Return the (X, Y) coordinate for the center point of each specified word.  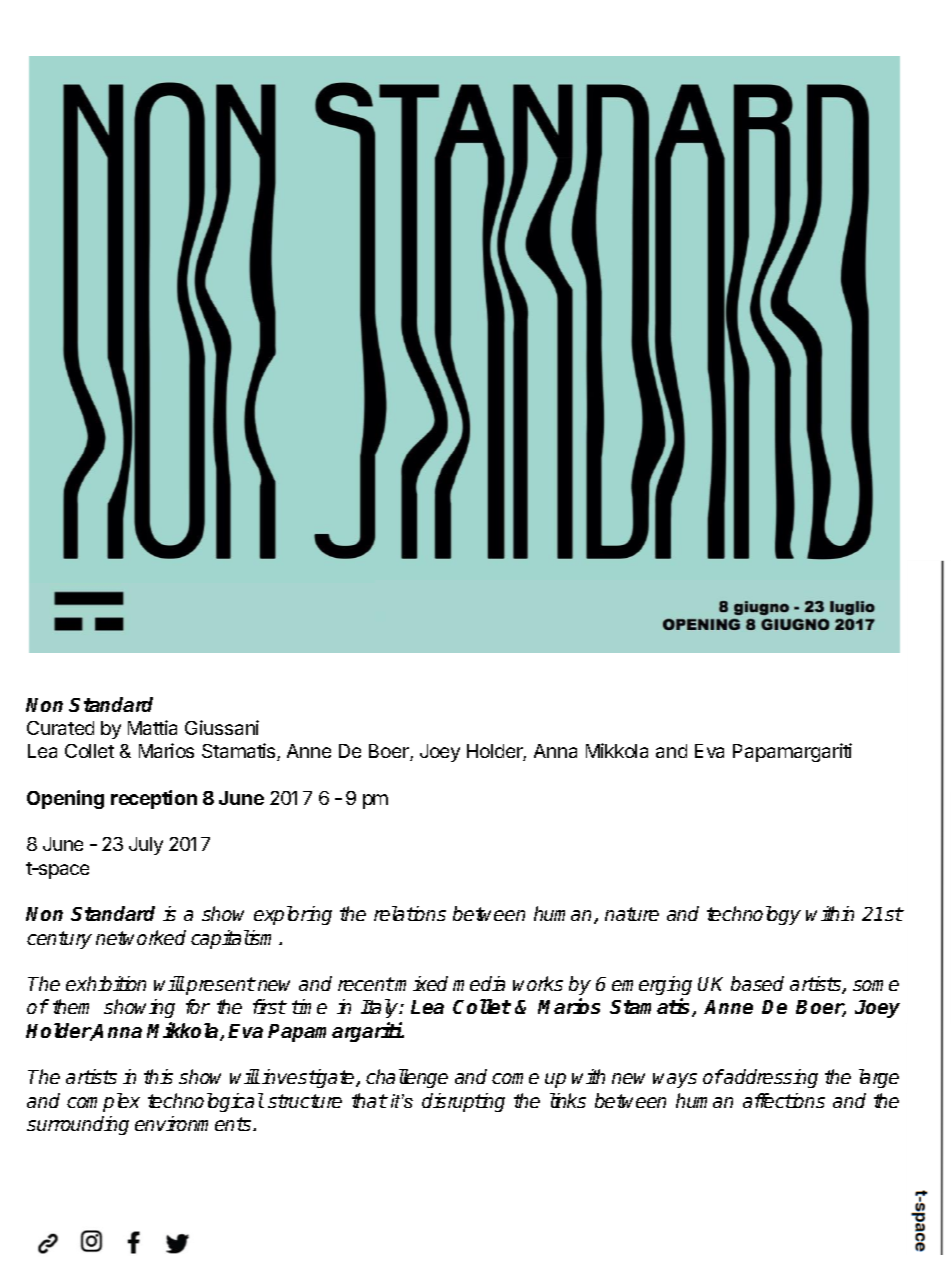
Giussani (222, 727)
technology (754, 915)
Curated (60, 728)
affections (784, 1100)
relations (410, 913)
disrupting (463, 1102)
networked (141, 937)
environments (194, 1123)
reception (154, 799)
